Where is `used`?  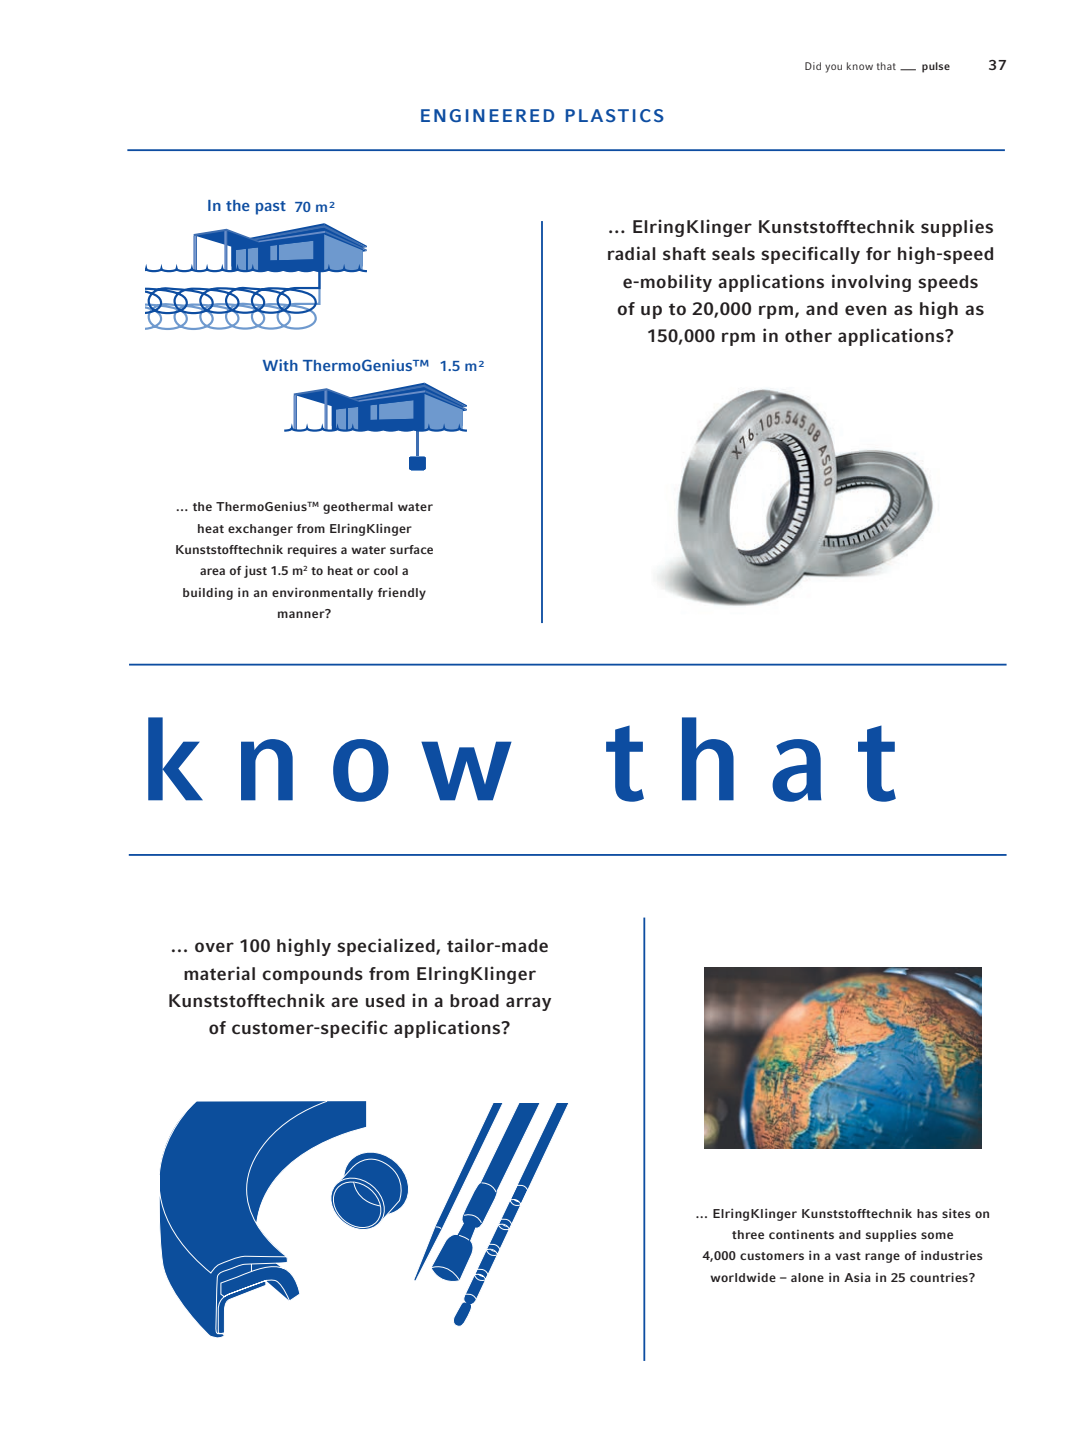
used is located at coordinates (385, 1001).
